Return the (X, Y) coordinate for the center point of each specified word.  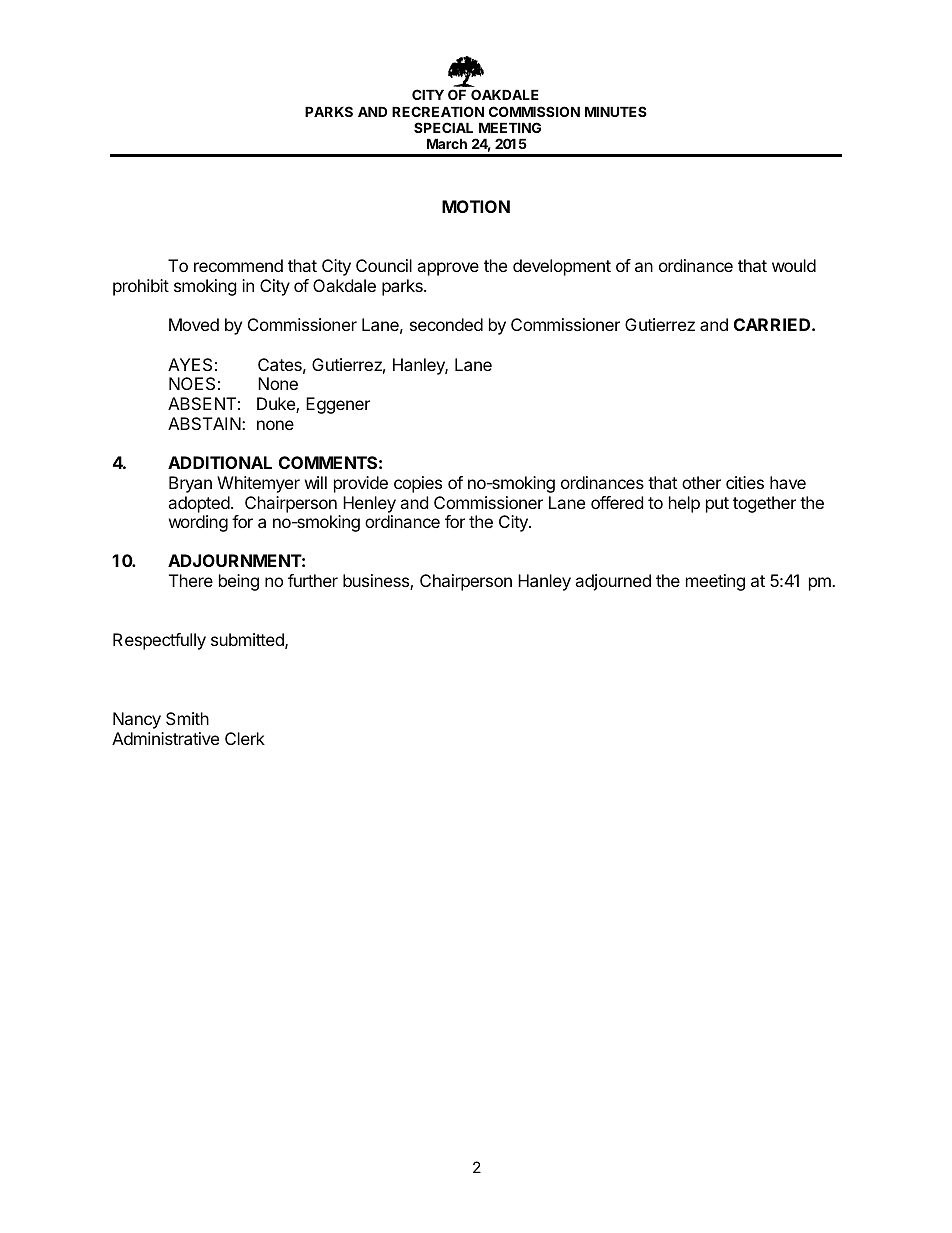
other (701, 482)
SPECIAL (443, 127)
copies (418, 484)
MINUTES (616, 111)
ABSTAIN (205, 423)
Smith (187, 718)
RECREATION (438, 111)
